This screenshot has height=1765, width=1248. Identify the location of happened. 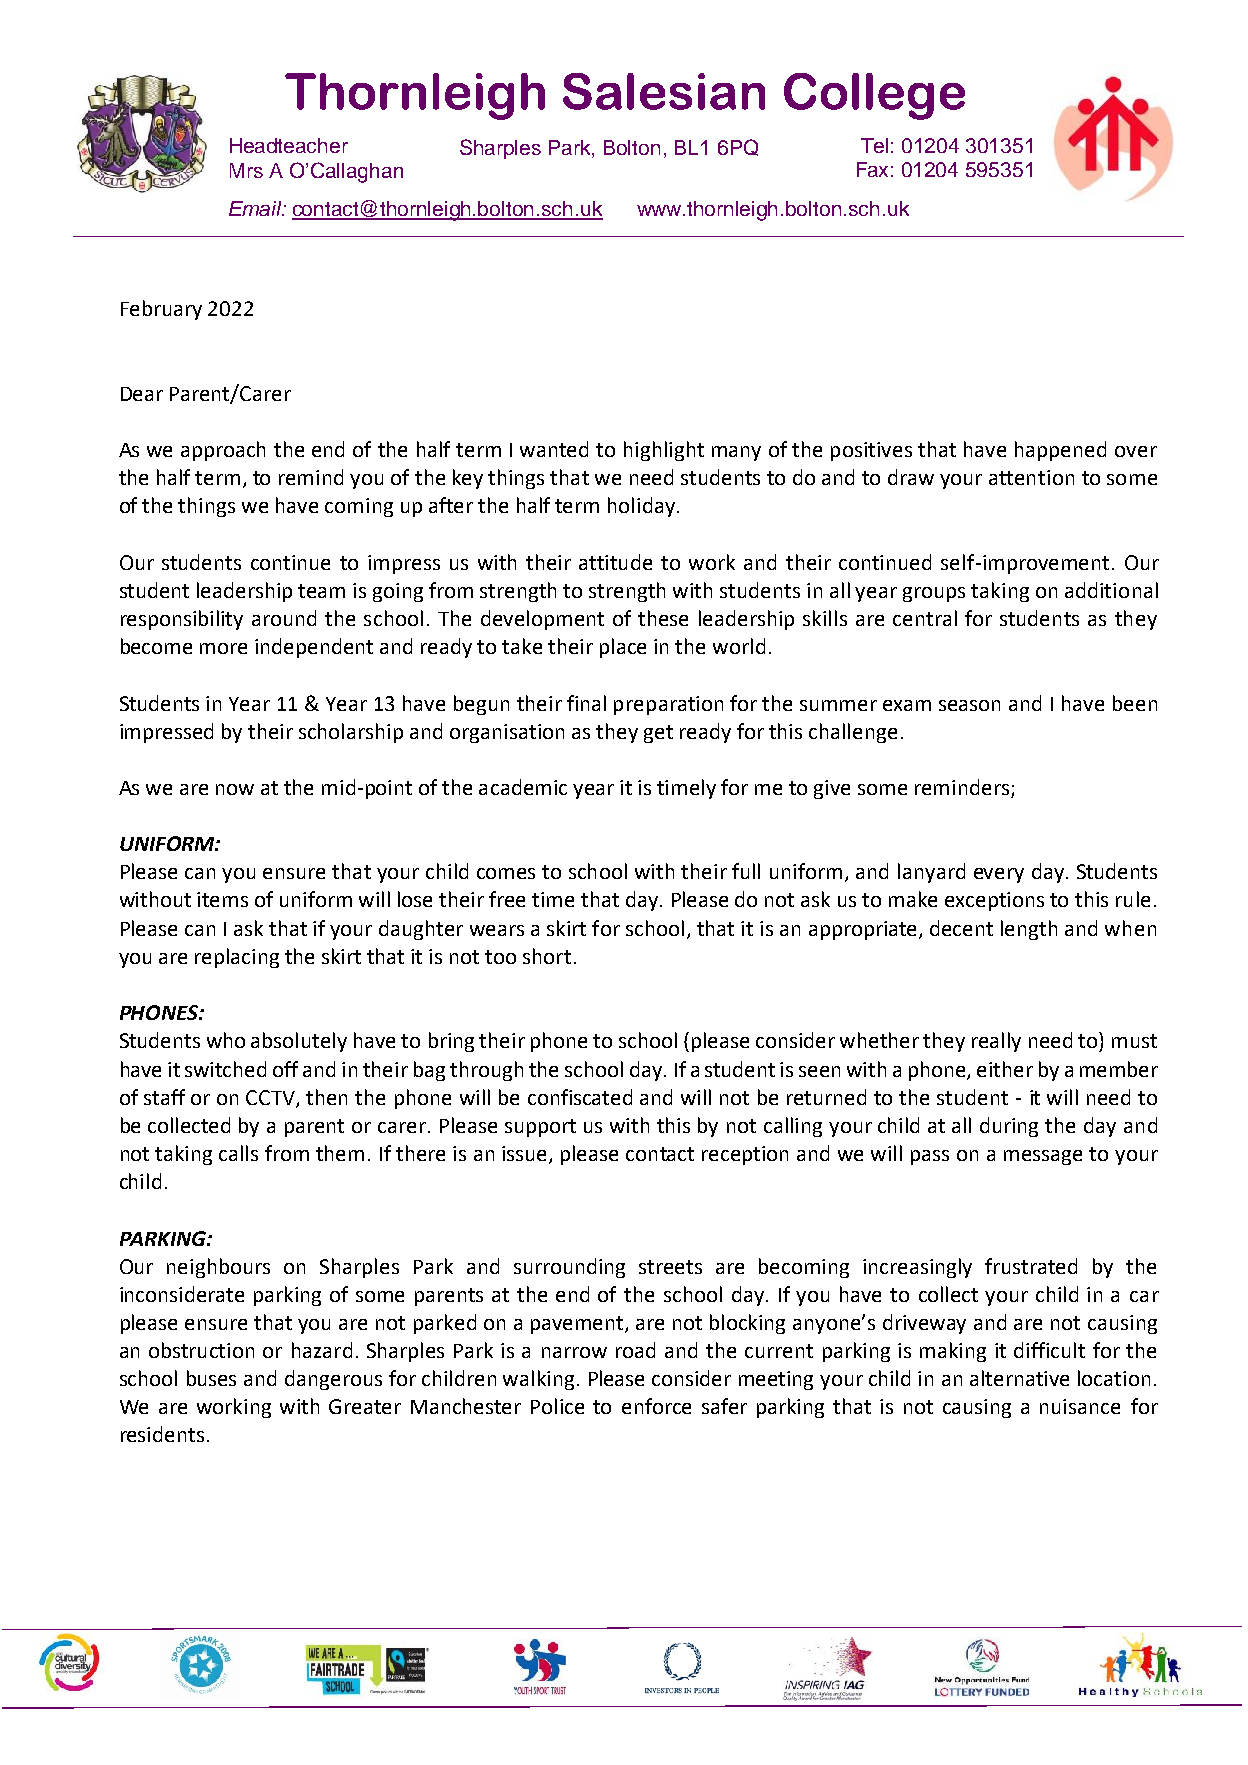
(1060, 451).
